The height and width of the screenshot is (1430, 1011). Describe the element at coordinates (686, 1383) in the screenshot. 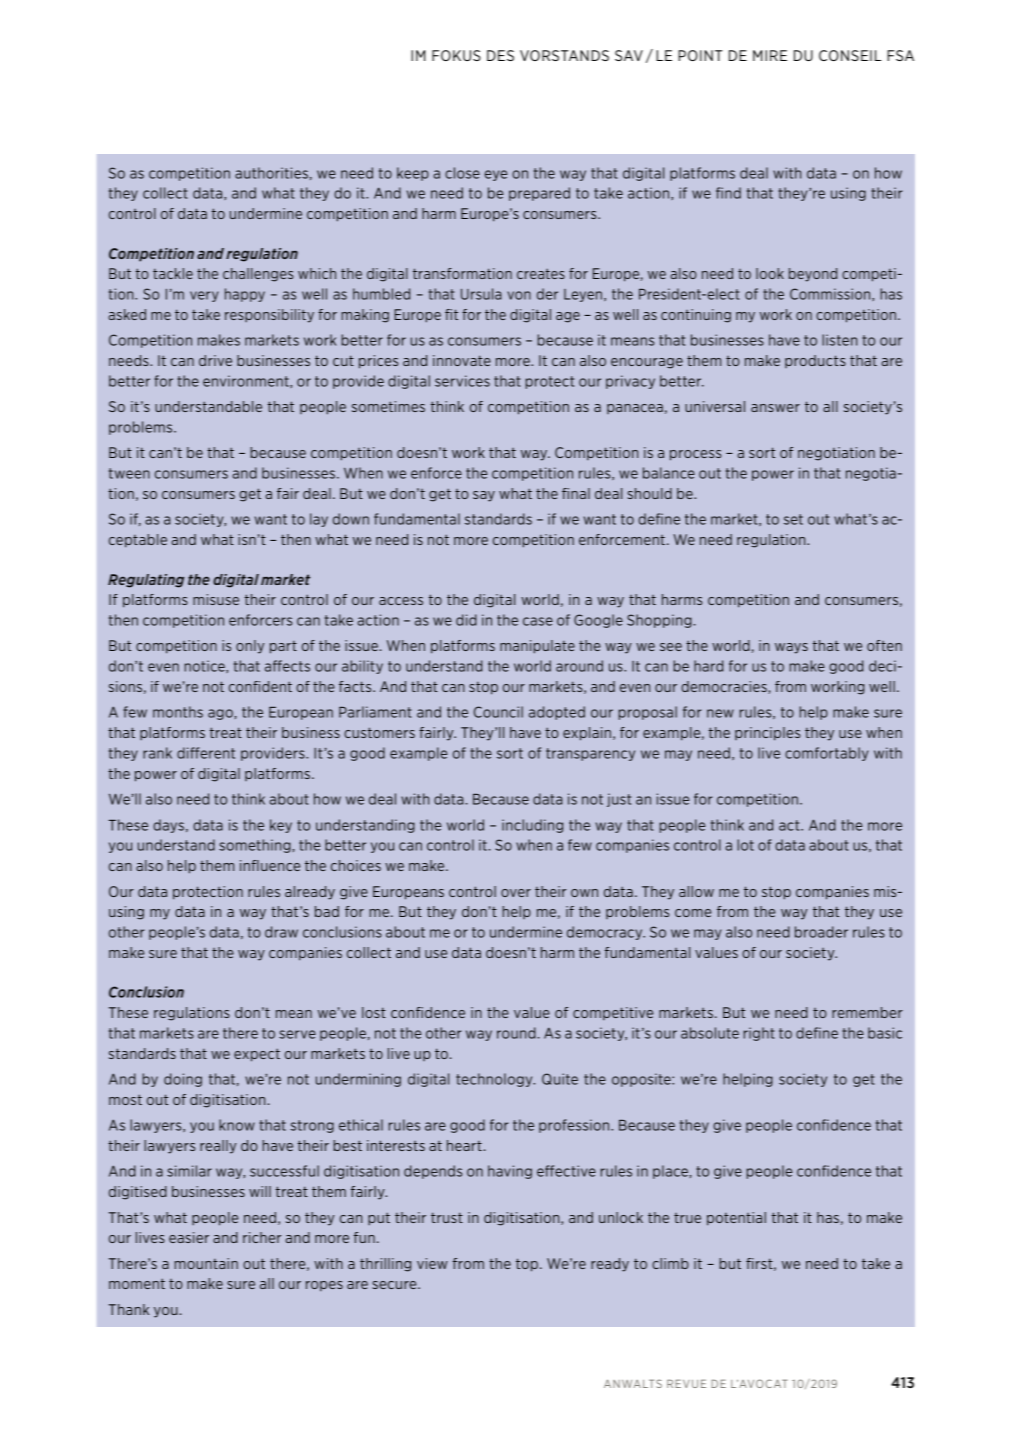

I see `REVUE` at that location.
